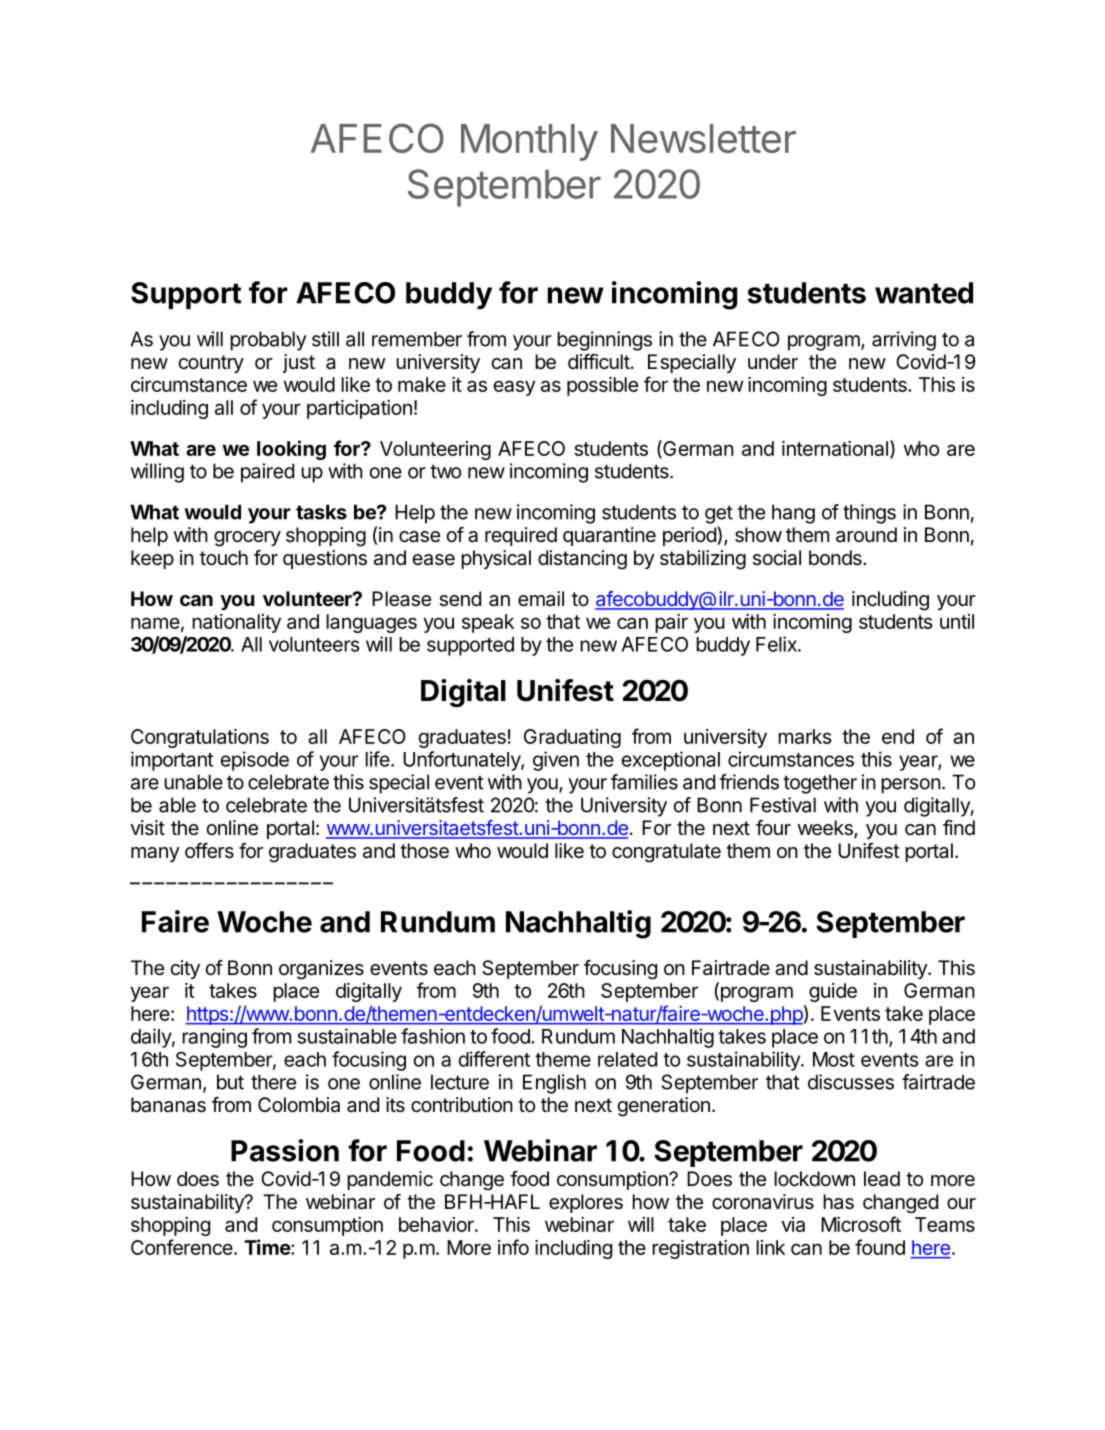 The image size is (1105, 1430). Describe the element at coordinates (666, 853) in the document. I see `congratulate` at that location.
